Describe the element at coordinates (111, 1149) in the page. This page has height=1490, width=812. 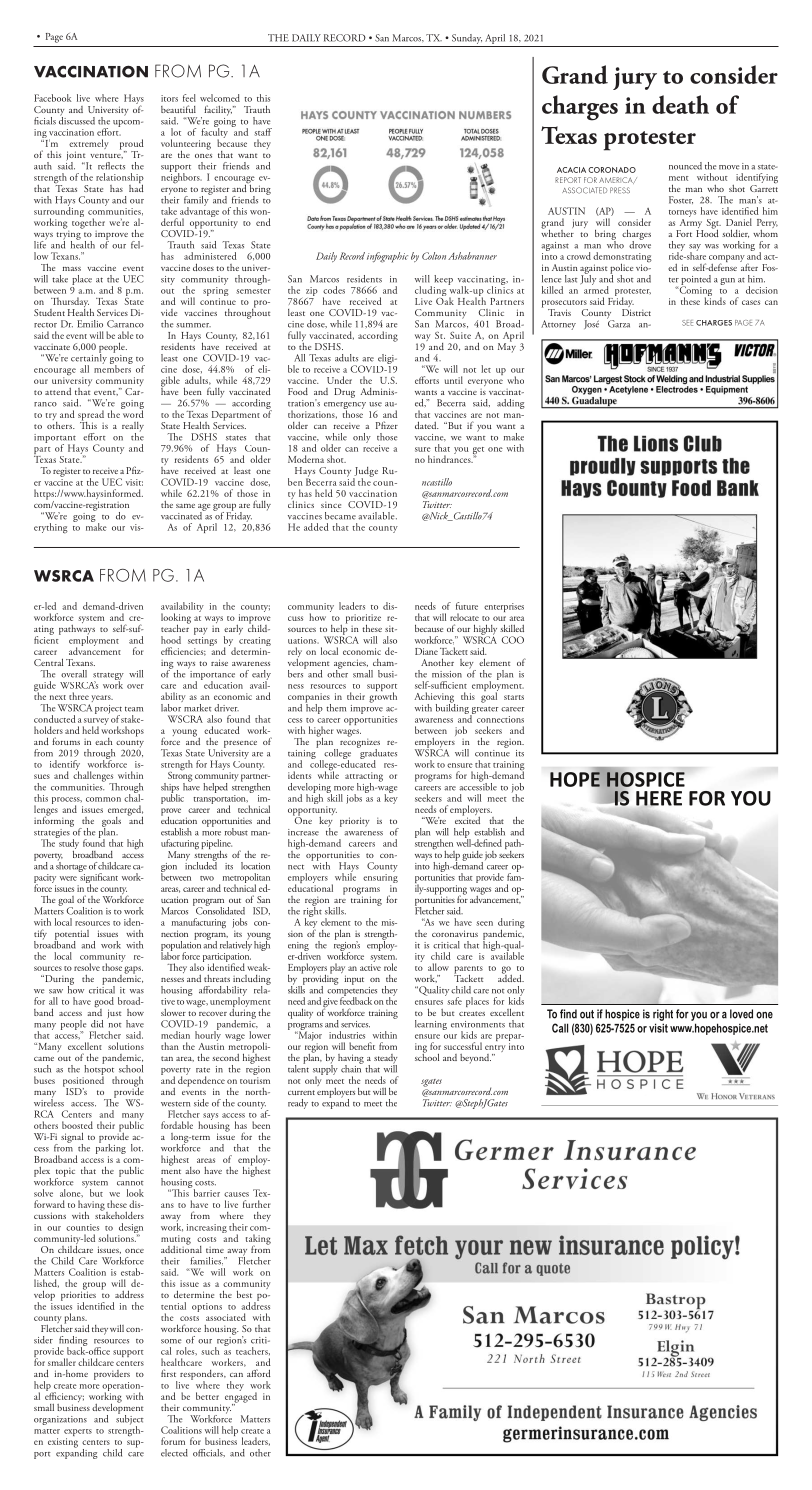
I see `parking` at that location.
